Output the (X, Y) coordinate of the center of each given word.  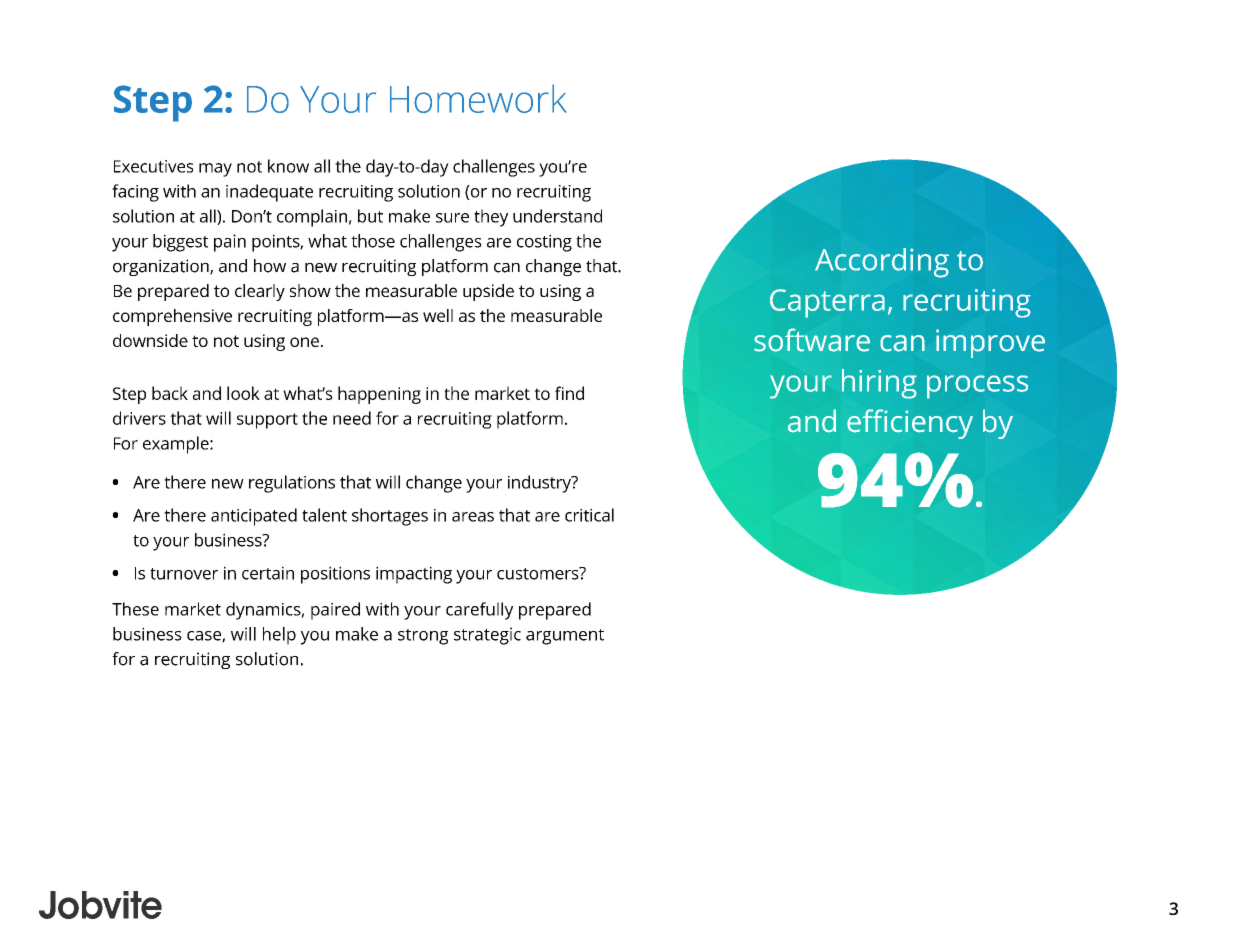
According (882, 263)
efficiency (910, 424)
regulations (292, 484)
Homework (478, 98)
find (569, 393)
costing (544, 243)
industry (540, 484)
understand (557, 216)
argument (565, 637)
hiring (879, 384)
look (243, 393)
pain (230, 243)
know (288, 166)
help (279, 636)
